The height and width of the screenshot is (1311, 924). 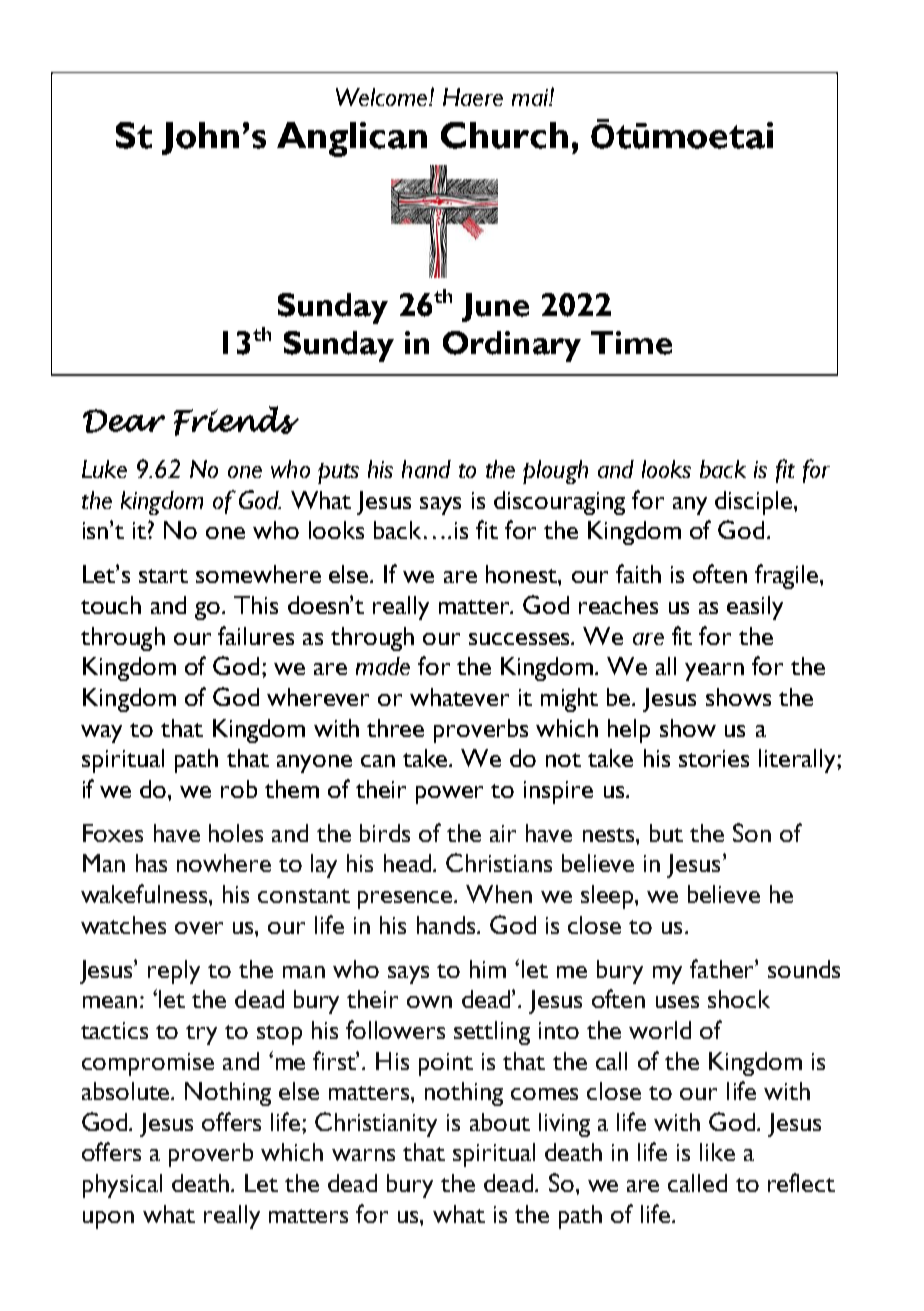 I want to click on Time, so click(x=631, y=343).
